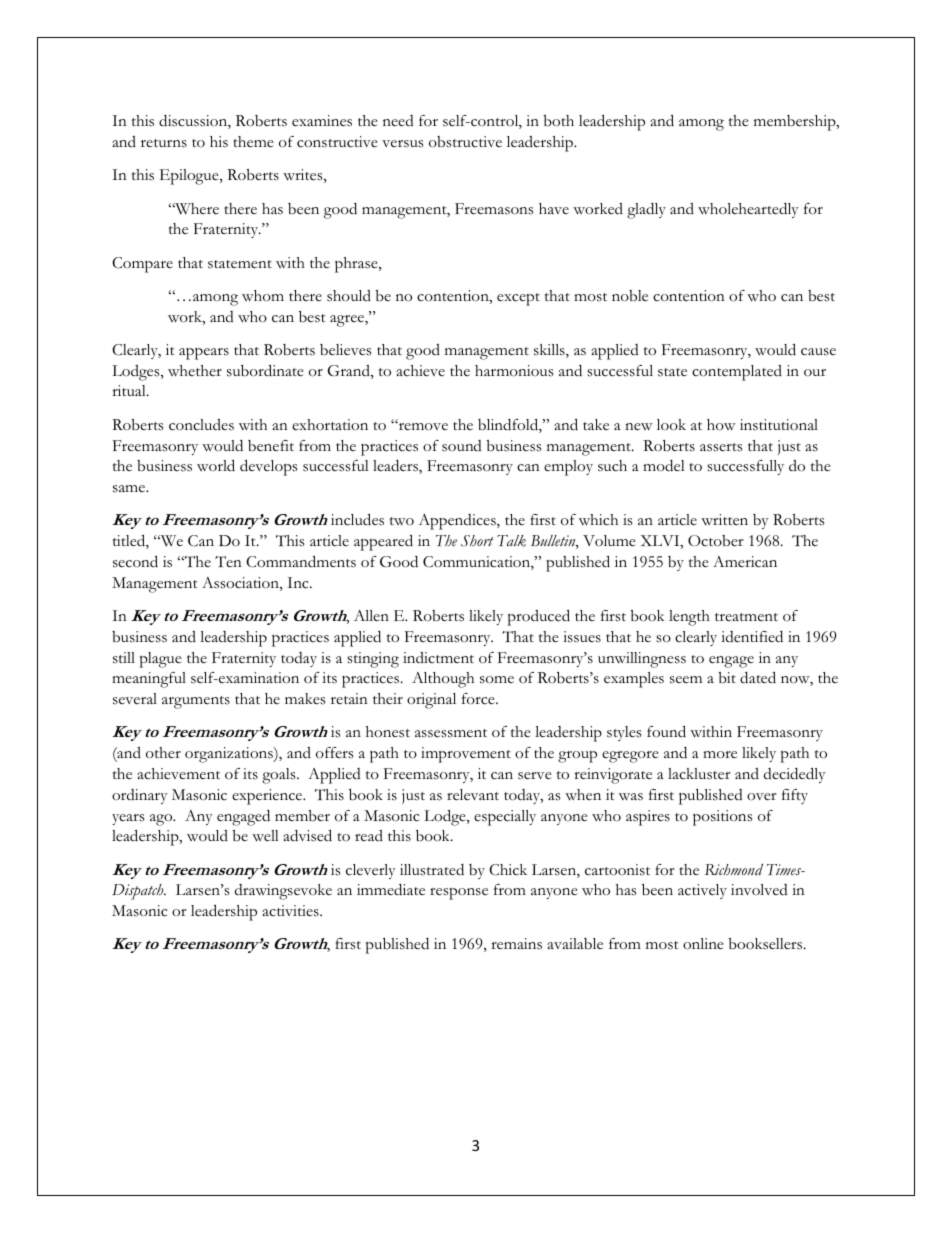 The height and width of the screenshot is (1233, 952). What do you see at coordinates (263, 296) in the screenshot?
I see `whom` at bounding box center [263, 296].
